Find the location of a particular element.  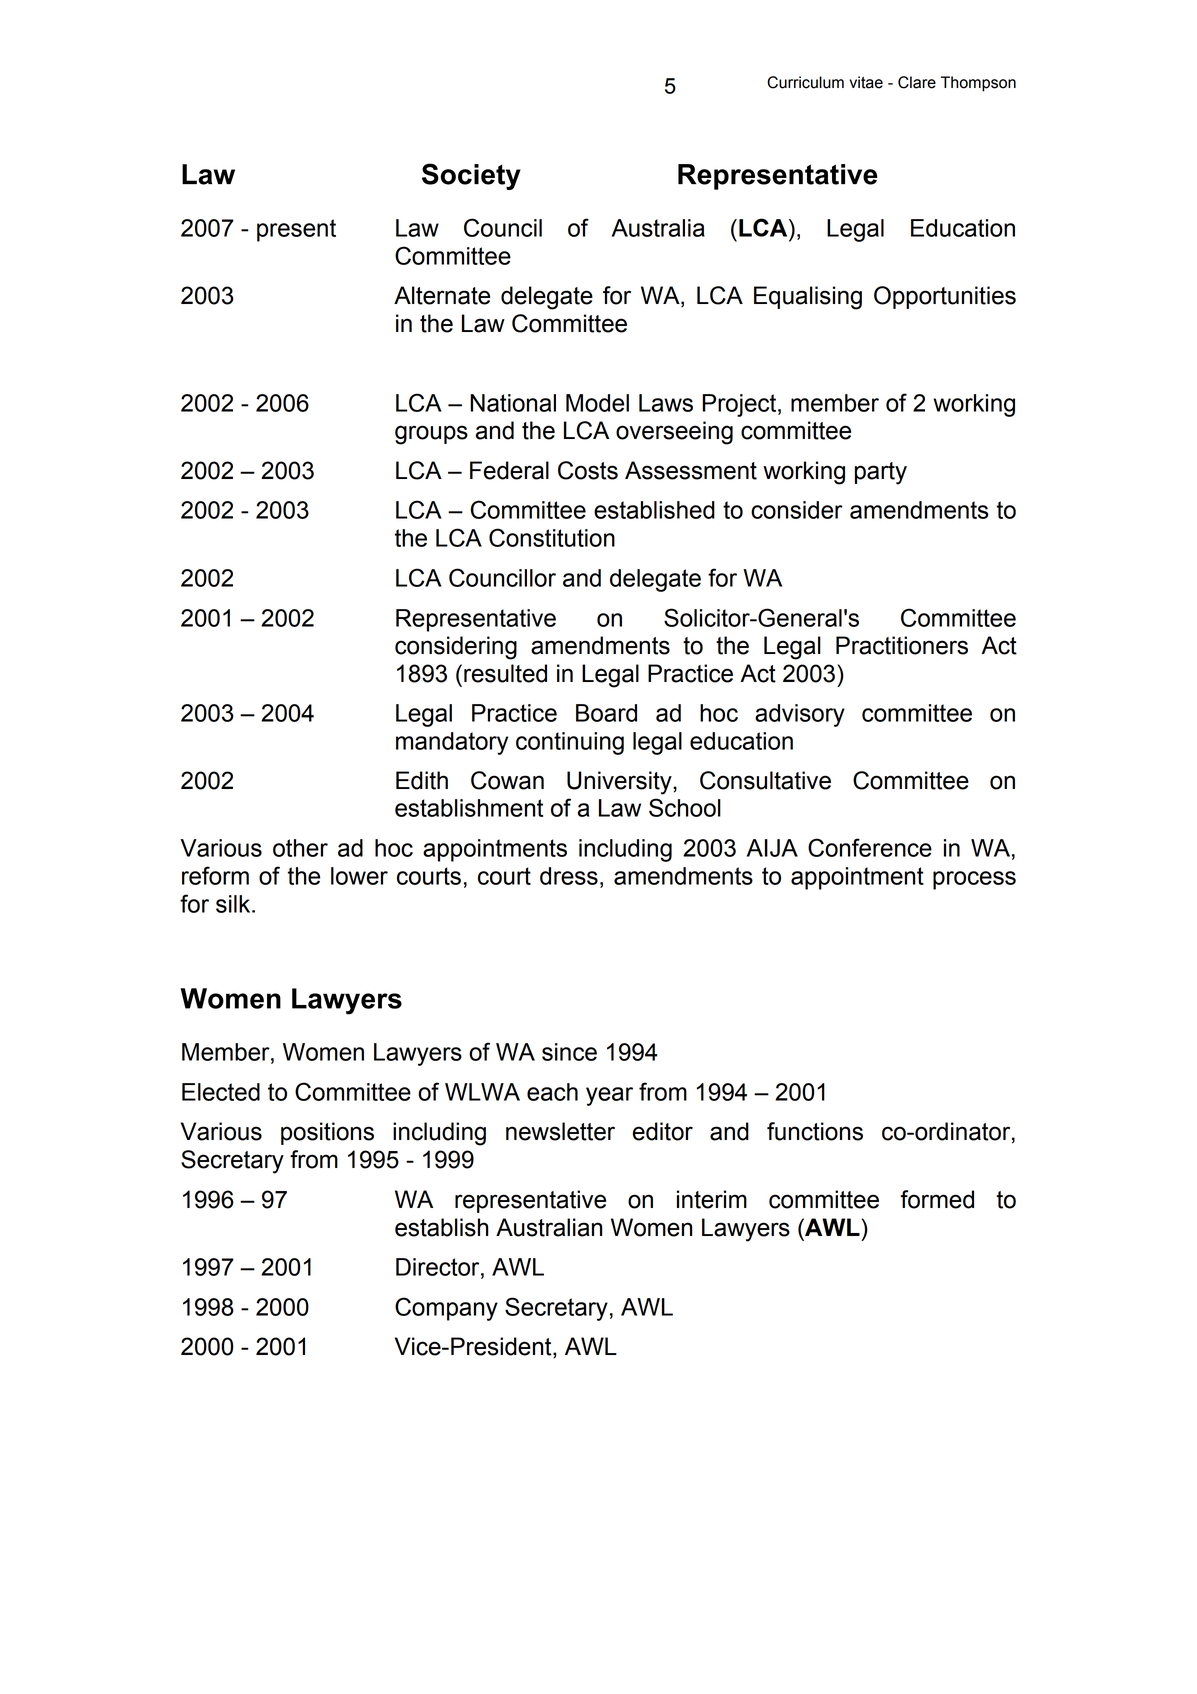

silk is located at coordinates (234, 904).
